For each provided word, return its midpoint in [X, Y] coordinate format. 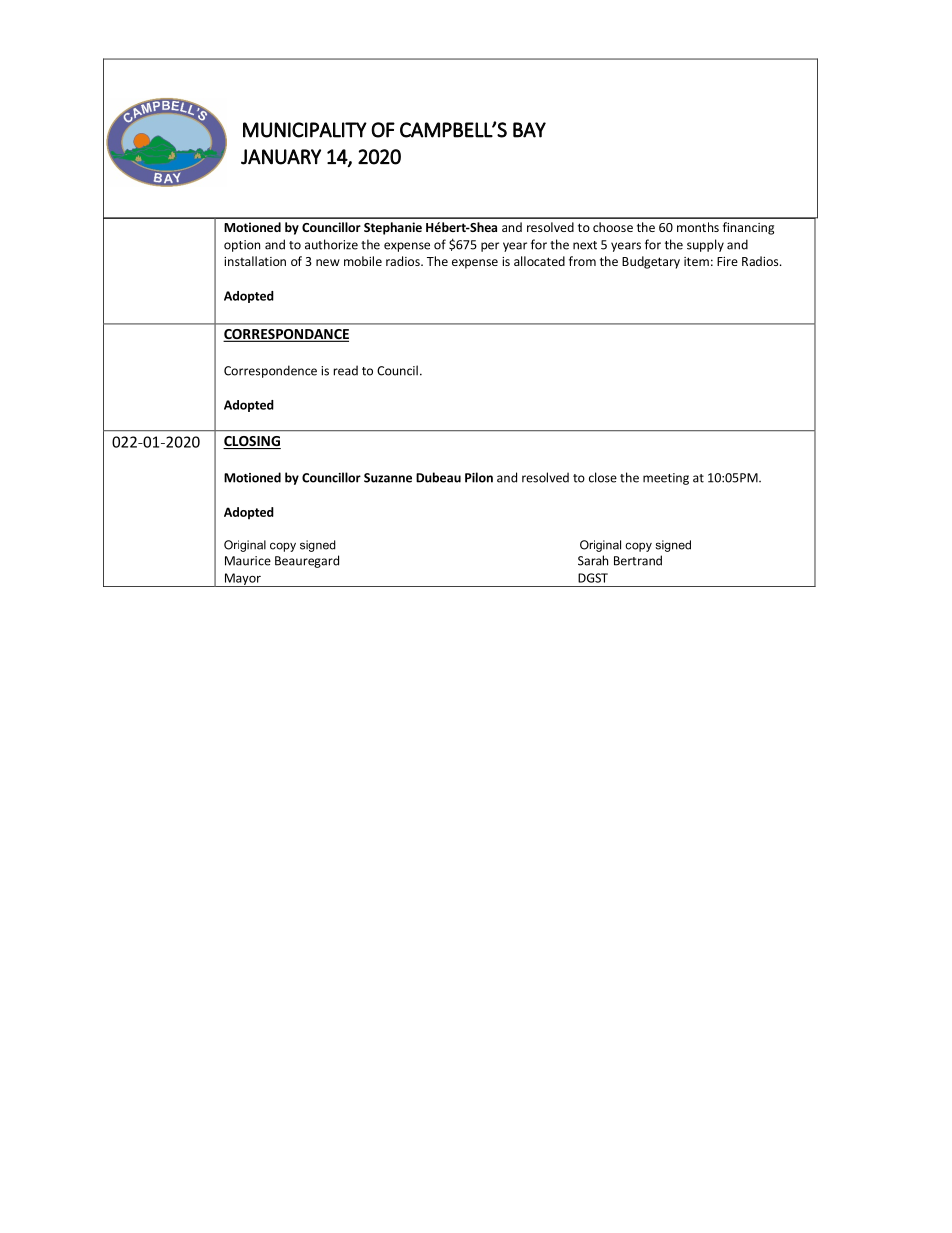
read [346, 370]
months [698, 227]
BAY [529, 130]
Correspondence [270, 371]
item [696, 261]
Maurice [248, 561]
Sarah [593, 560]
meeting [666, 479]
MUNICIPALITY [305, 130]
